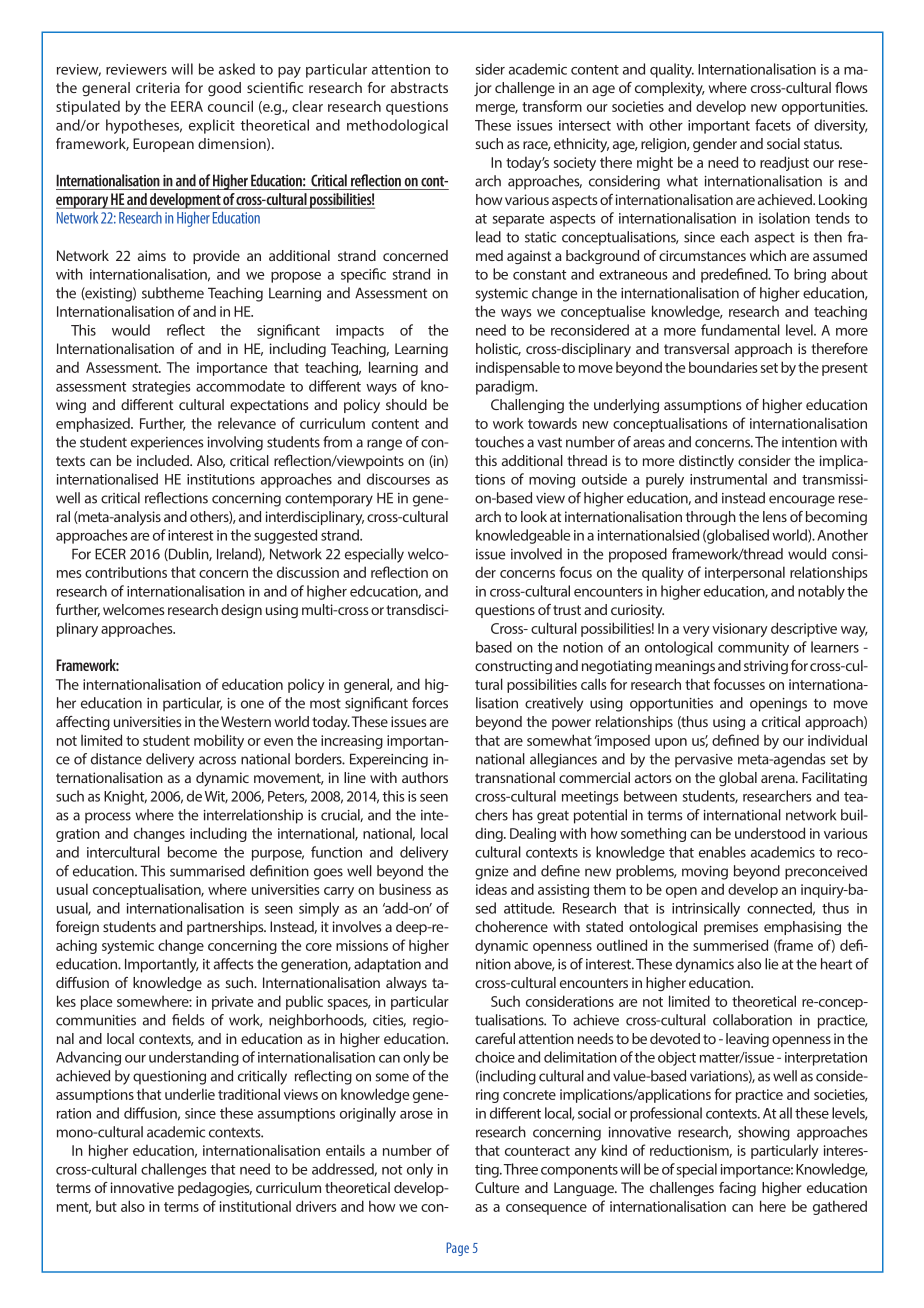 This image has width=924, height=1308. I want to click on criteria, so click(158, 87).
